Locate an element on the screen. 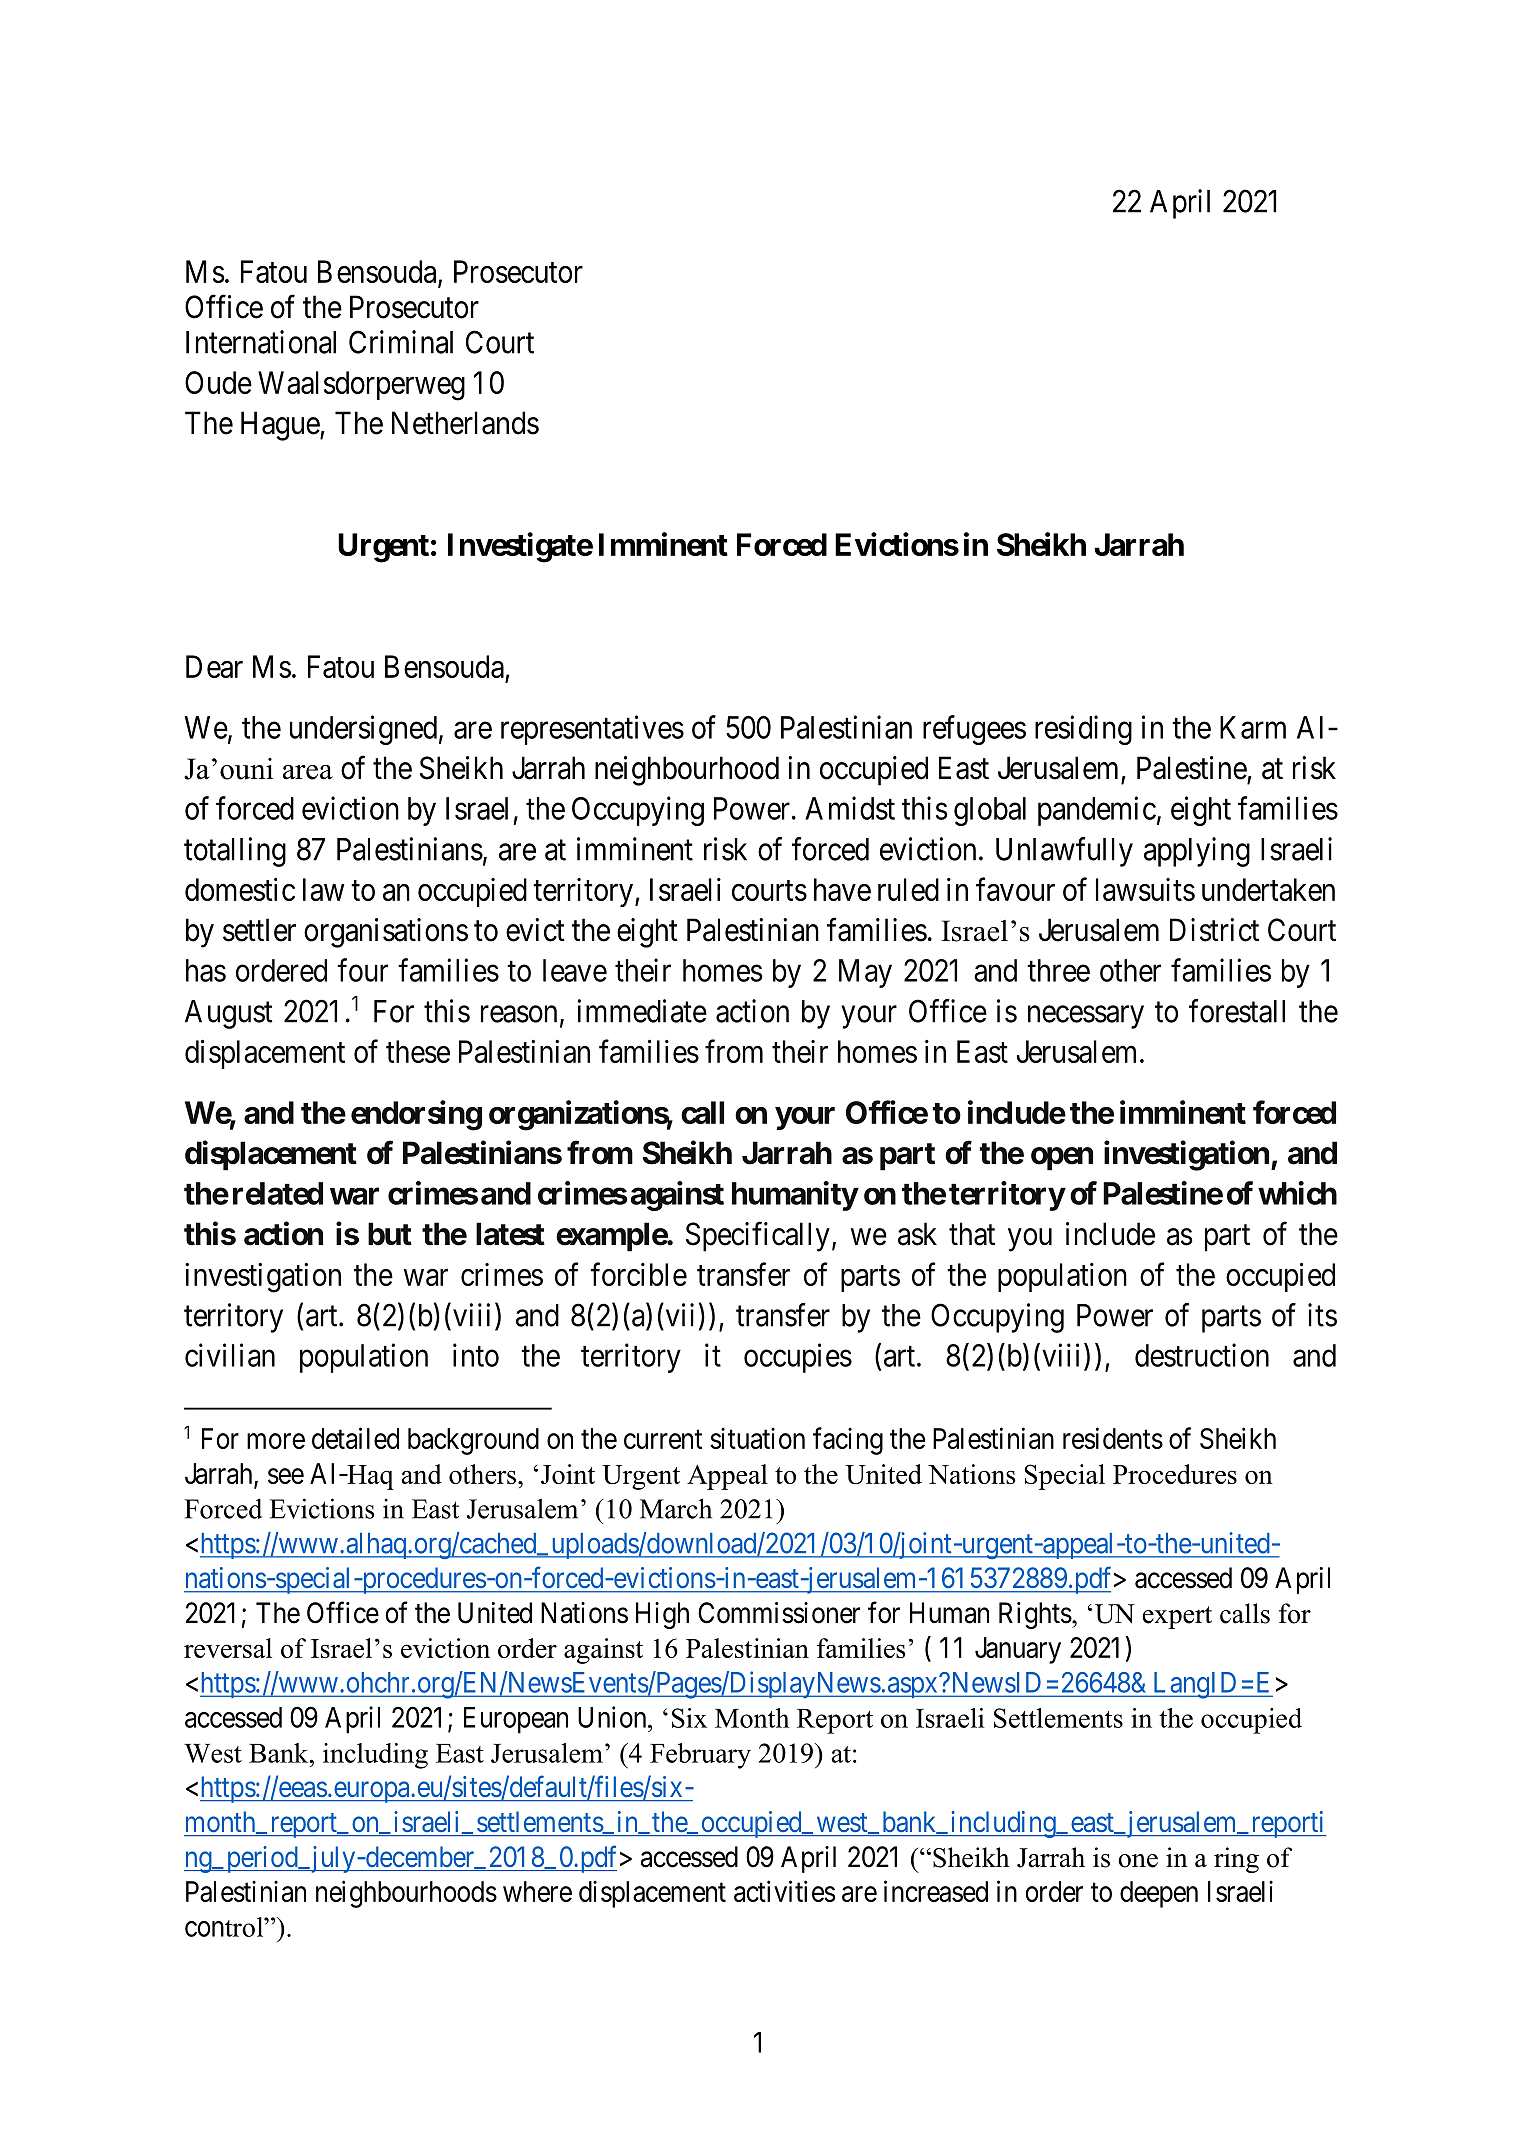 This screenshot has height=2149, width=1520. open is located at coordinates (1062, 1159).
